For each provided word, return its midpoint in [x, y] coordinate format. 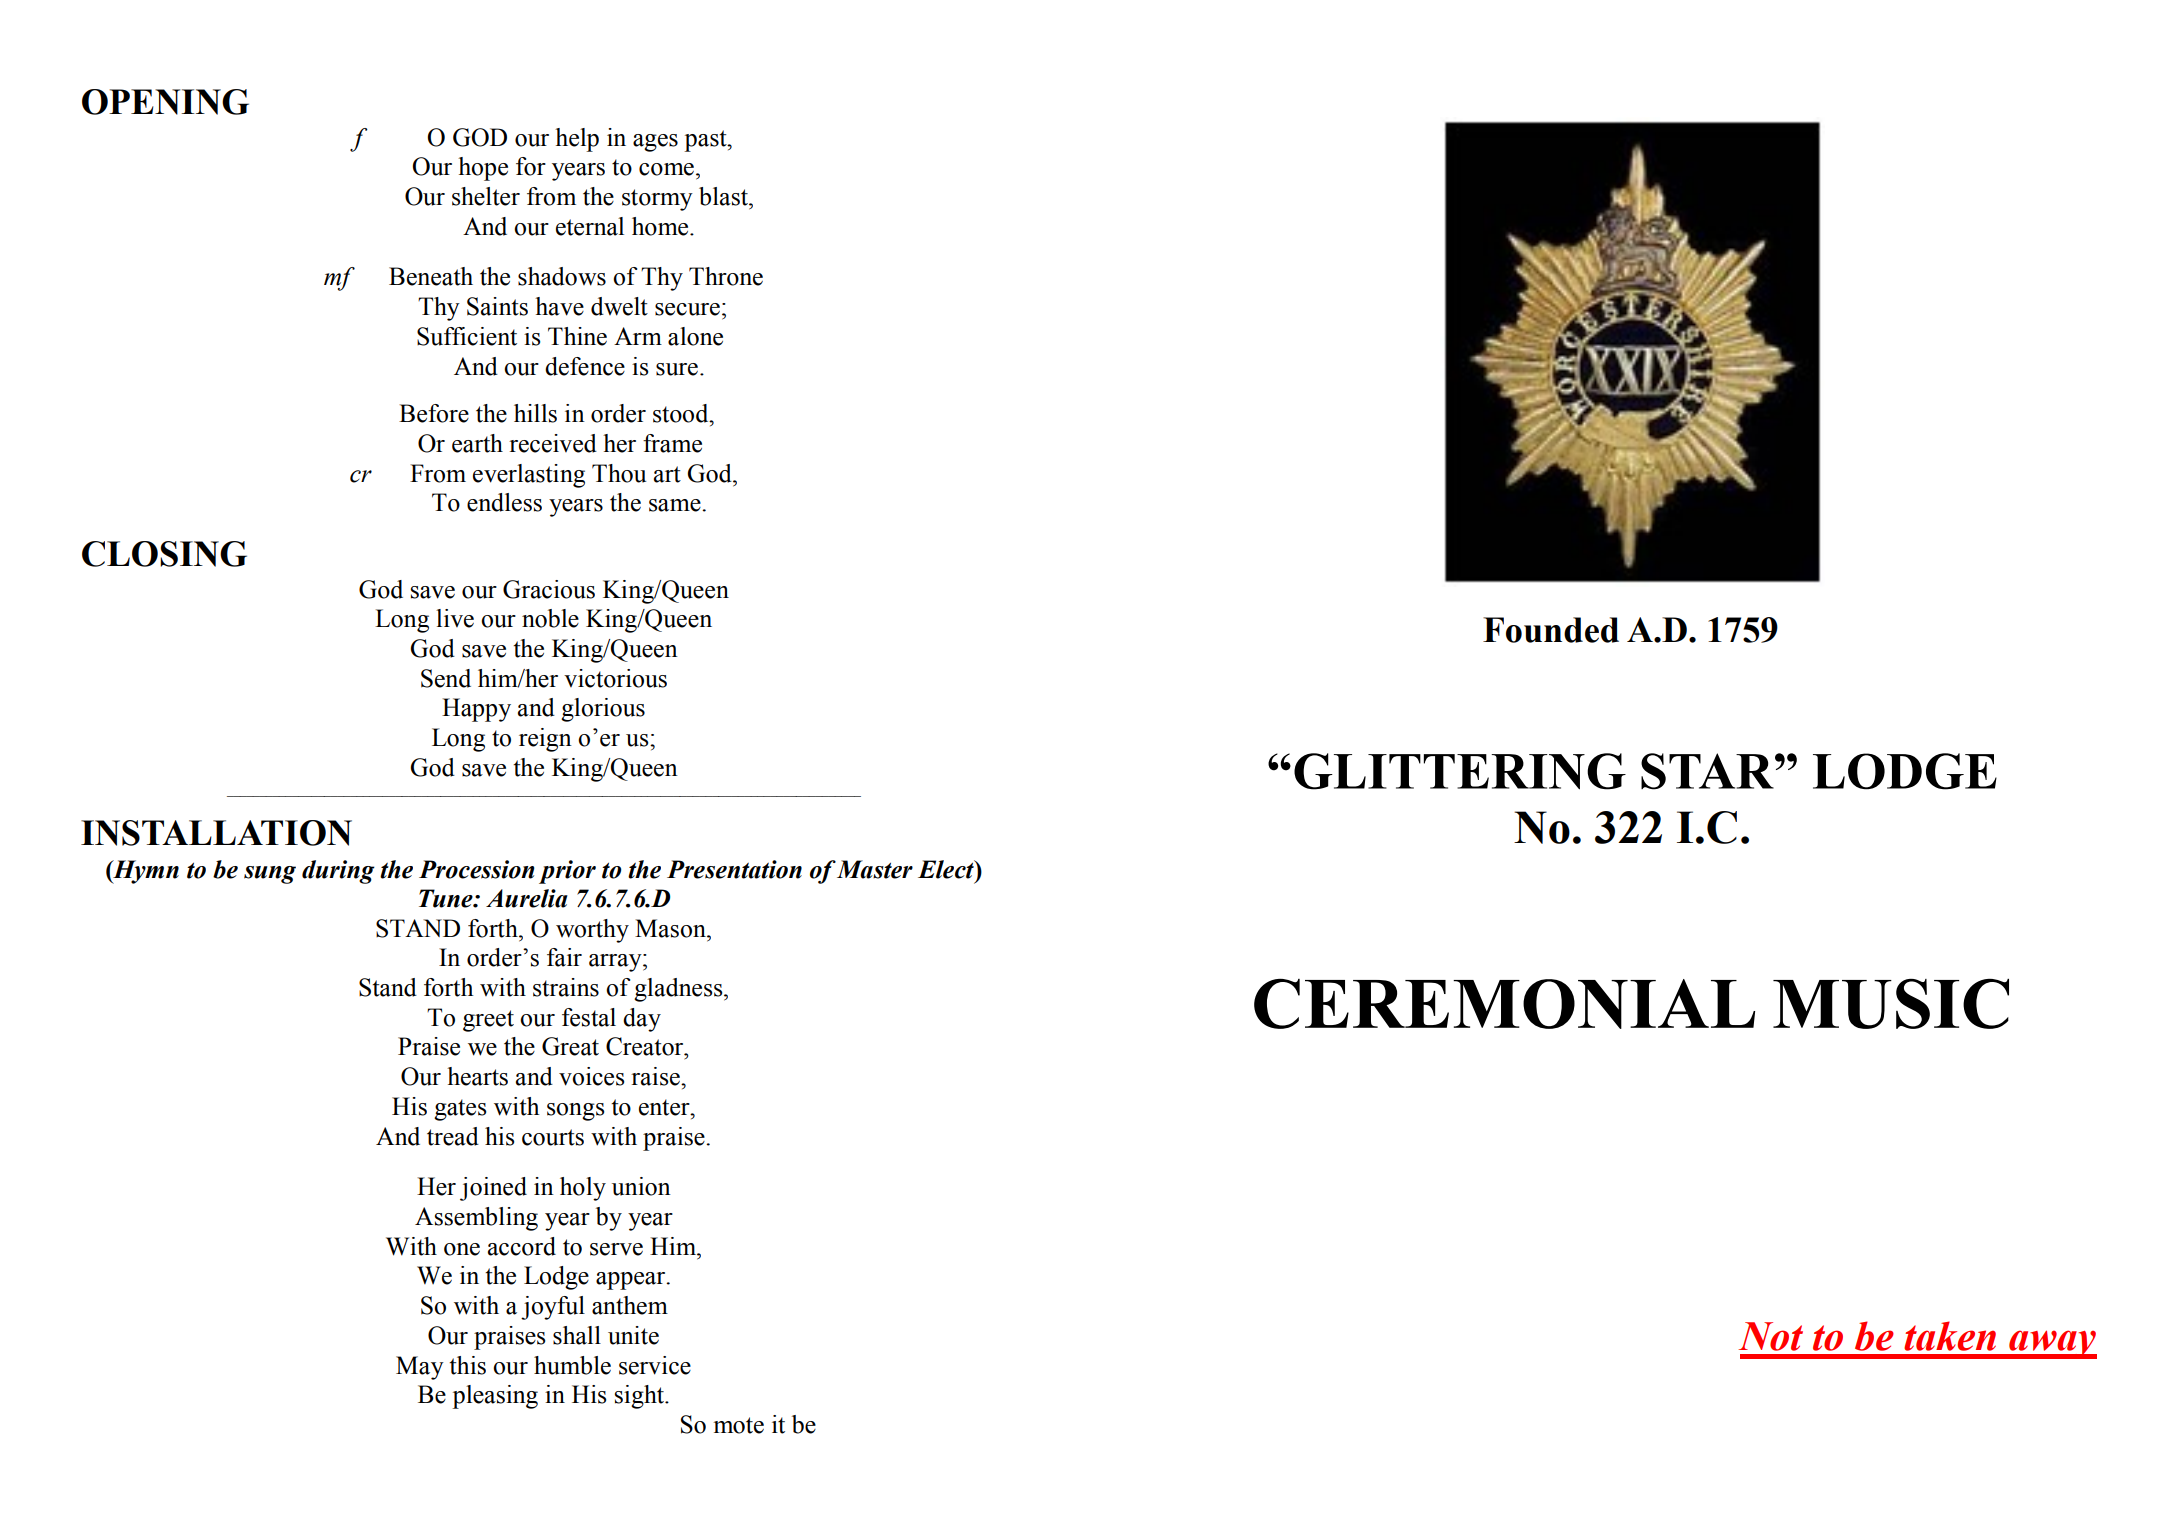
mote [739, 1425]
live [455, 618]
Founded [1551, 630]
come [666, 169]
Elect [947, 869]
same [676, 505]
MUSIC [1891, 1003]
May [420, 1368]
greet [488, 1021]
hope [483, 169]
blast [724, 196]
